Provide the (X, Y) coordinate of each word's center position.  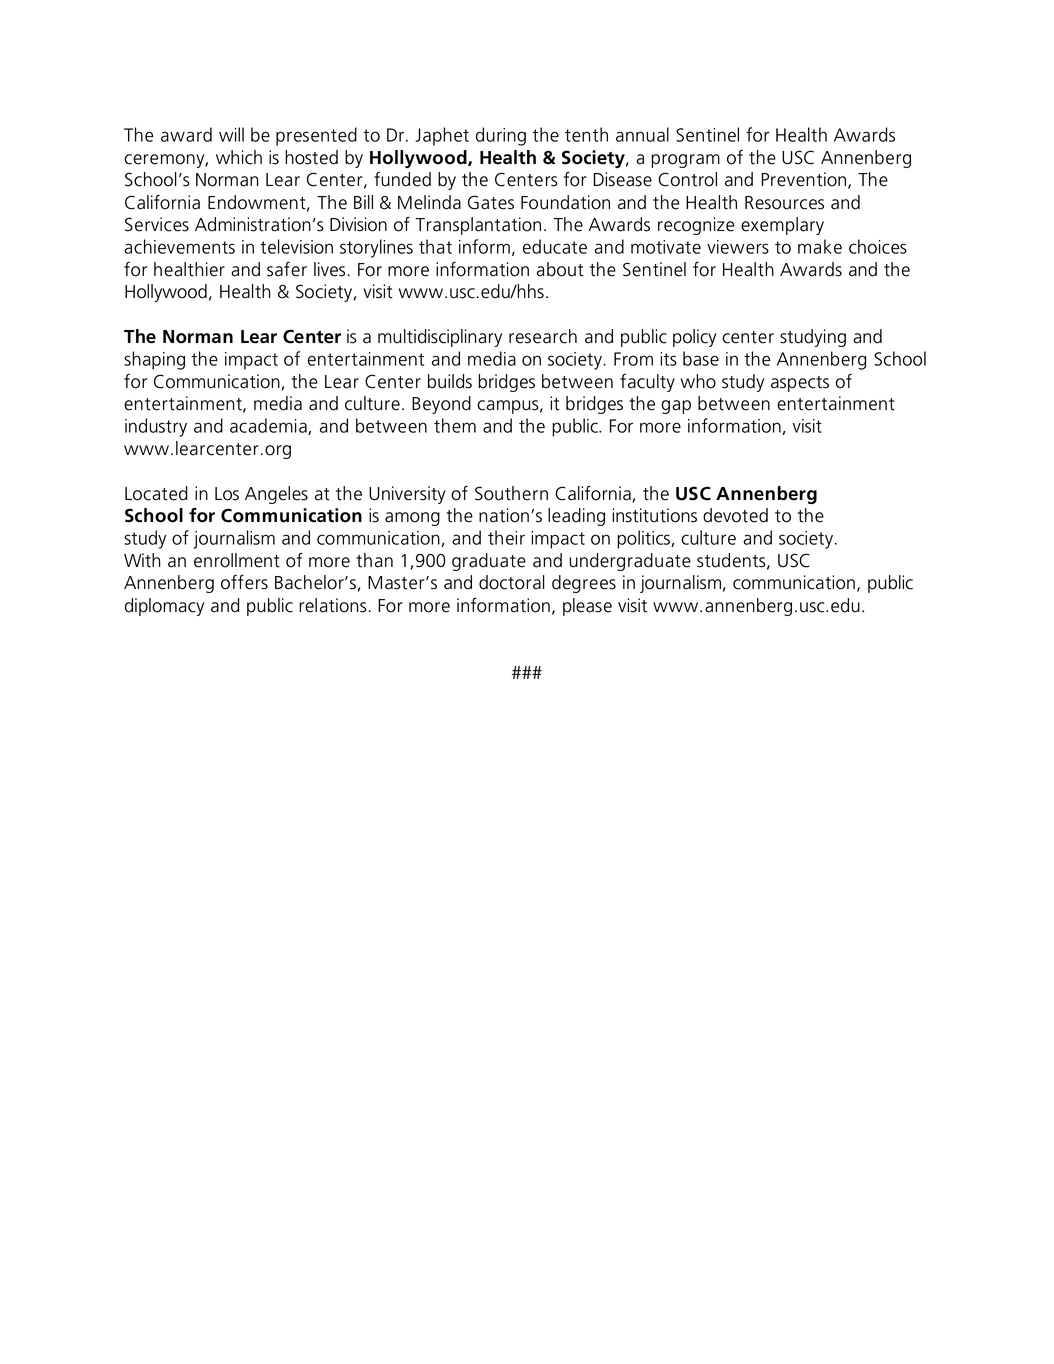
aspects (800, 384)
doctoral (512, 582)
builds (450, 381)
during (501, 136)
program (685, 161)
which (239, 157)
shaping (154, 360)
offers (244, 582)
